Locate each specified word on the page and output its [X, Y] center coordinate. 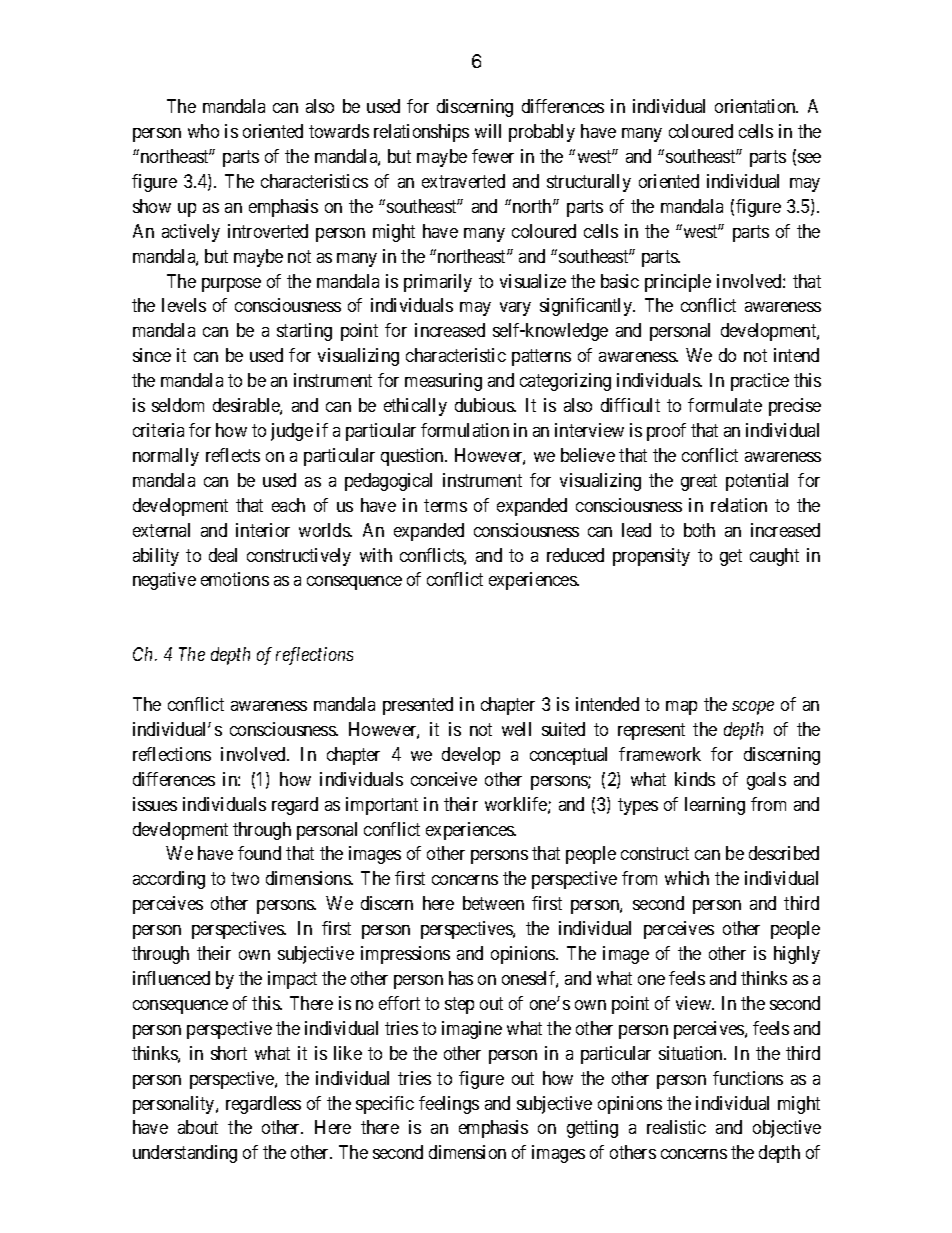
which [687, 878]
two [245, 879]
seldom [178, 405]
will [488, 131]
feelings [449, 1105]
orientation [756, 106]
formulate [725, 405]
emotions [235, 579]
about [198, 1127]
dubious [485, 405]
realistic [676, 1127]
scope [753, 708]
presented [418, 706]
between [493, 903]
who [203, 131]
